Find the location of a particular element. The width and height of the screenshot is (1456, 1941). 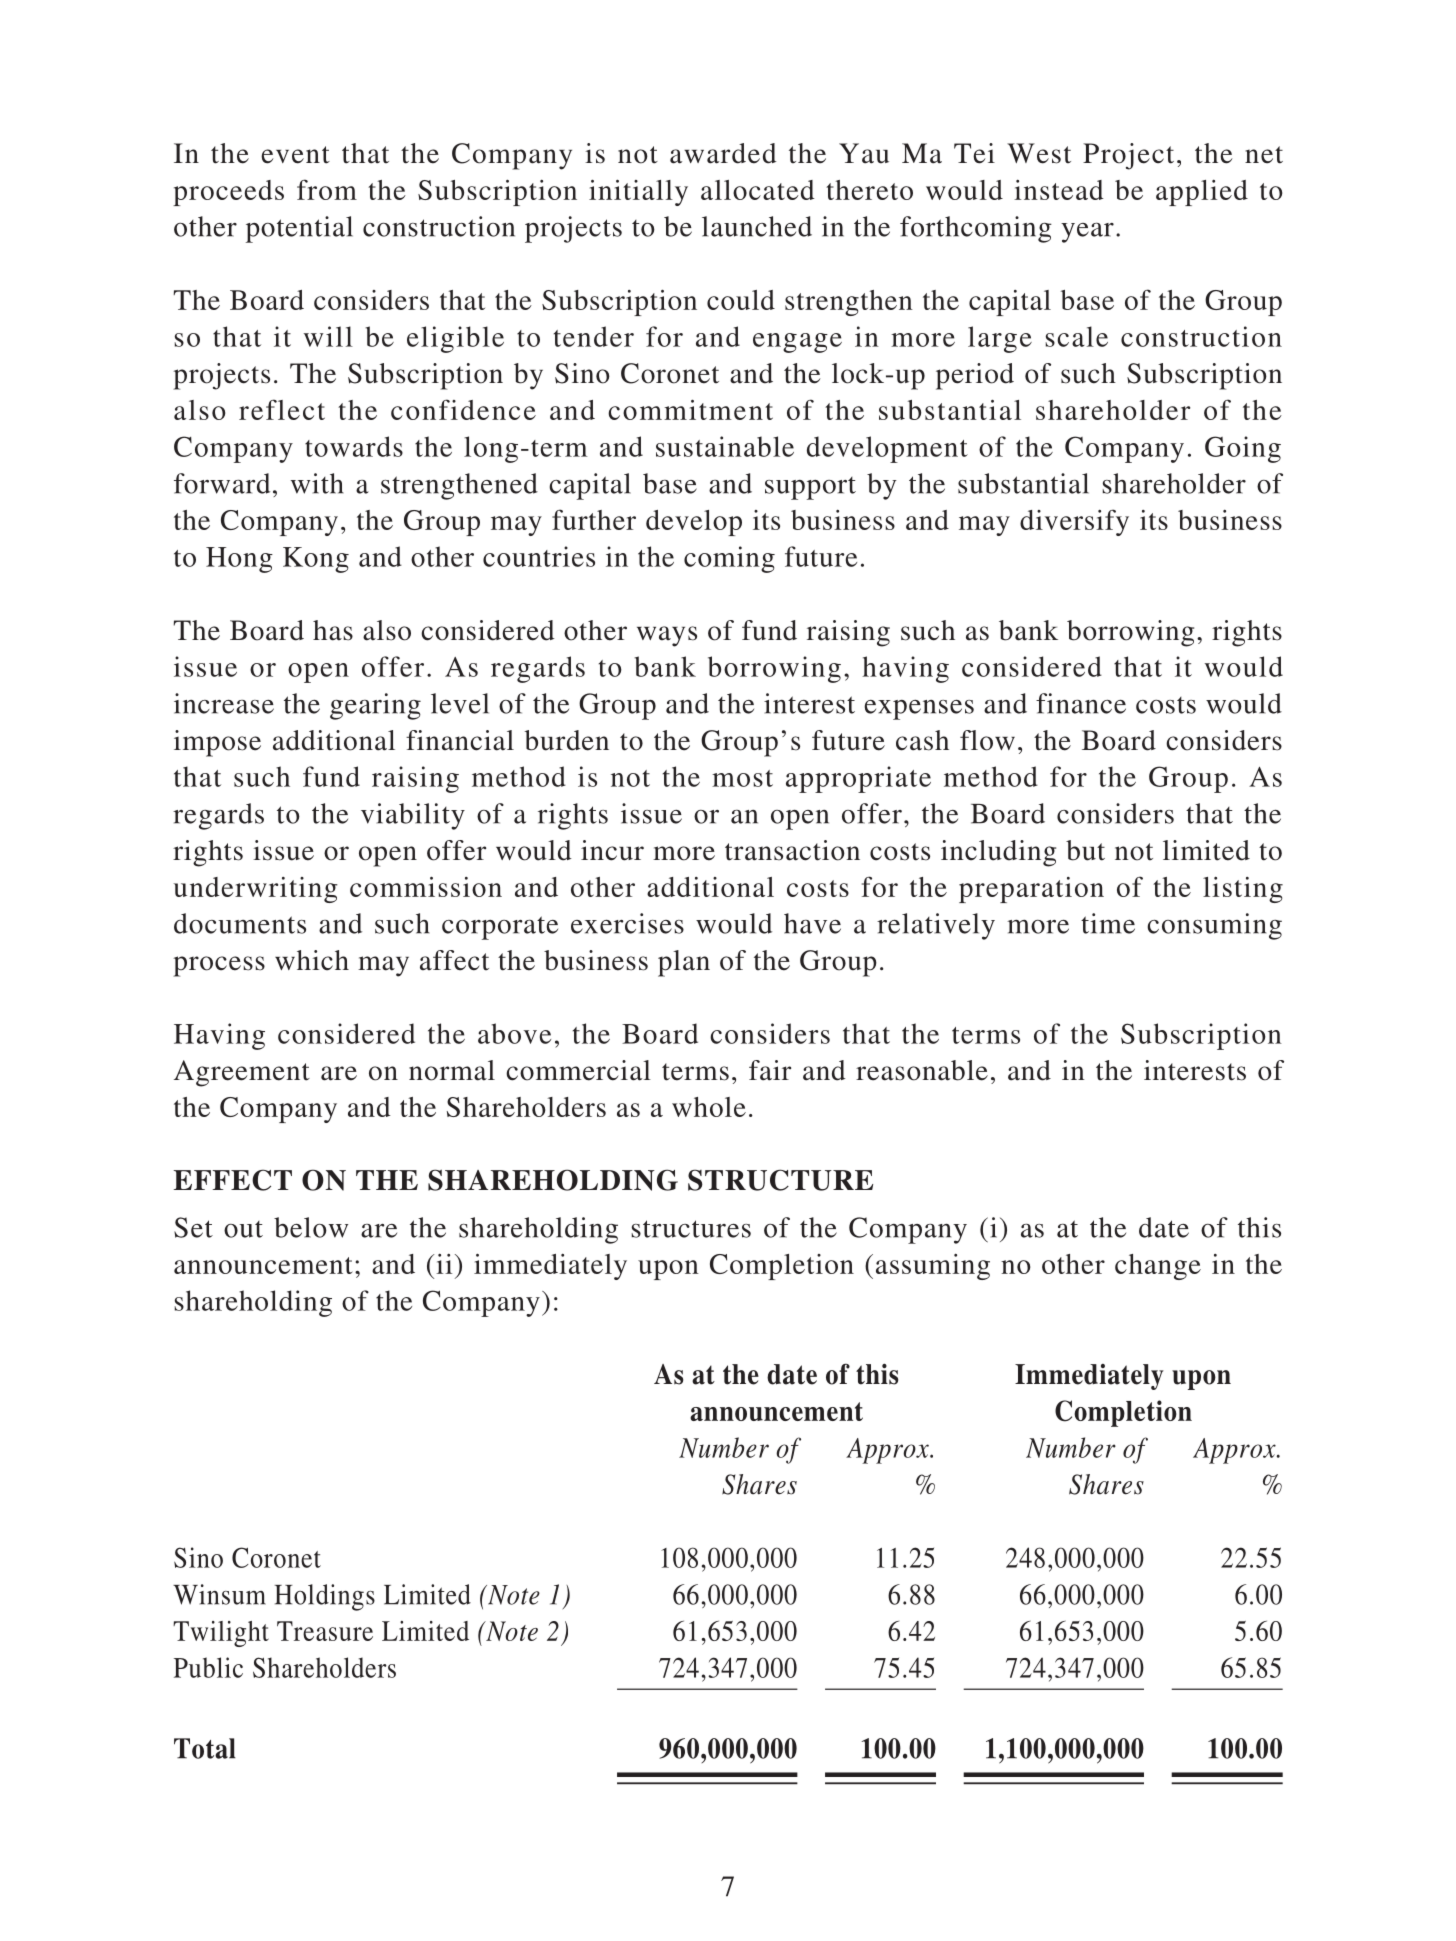

change is located at coordinates (1158, 1267).
